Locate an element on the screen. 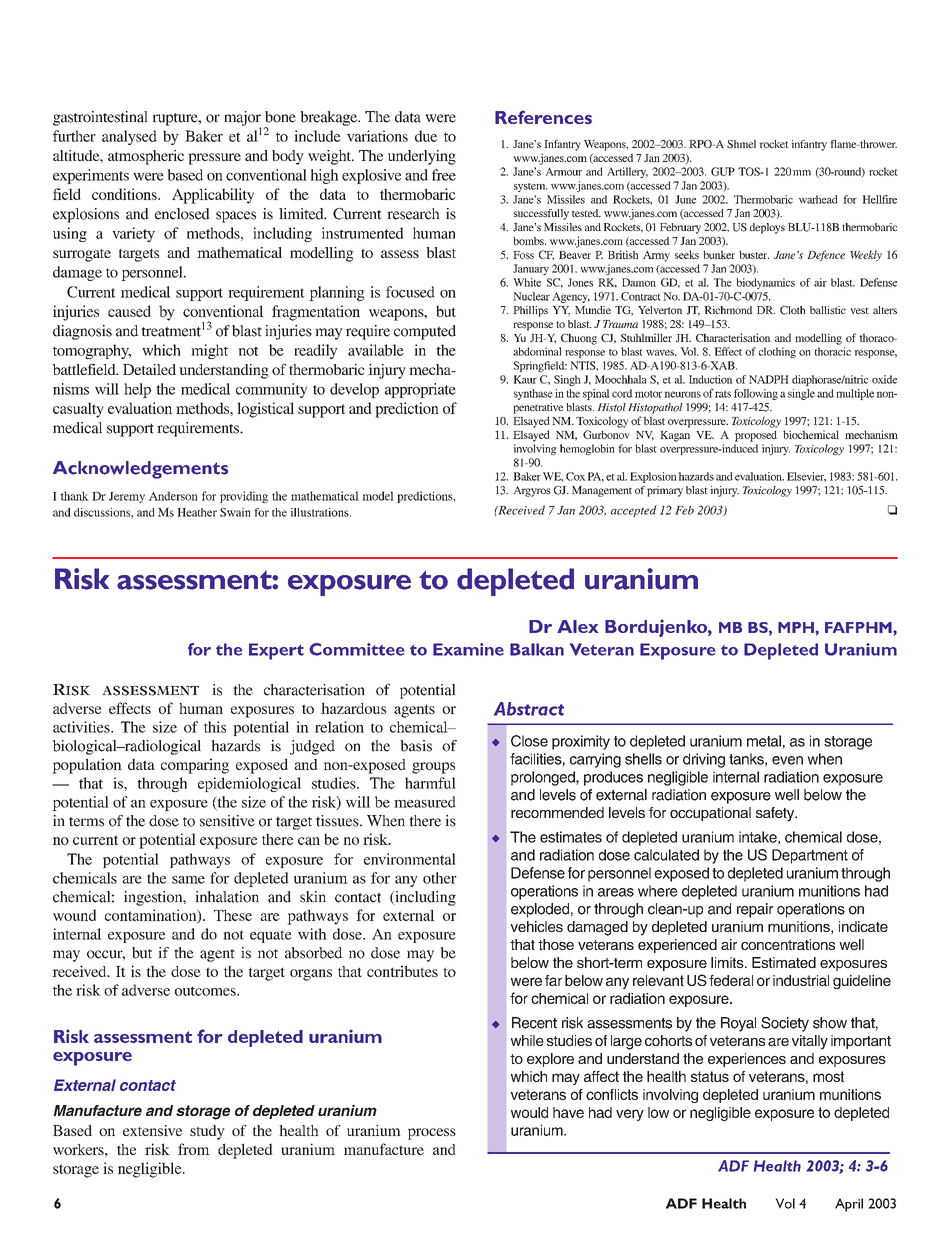 This screenshot has width=952, height=1248. this is located at coordinates (215, 727).
